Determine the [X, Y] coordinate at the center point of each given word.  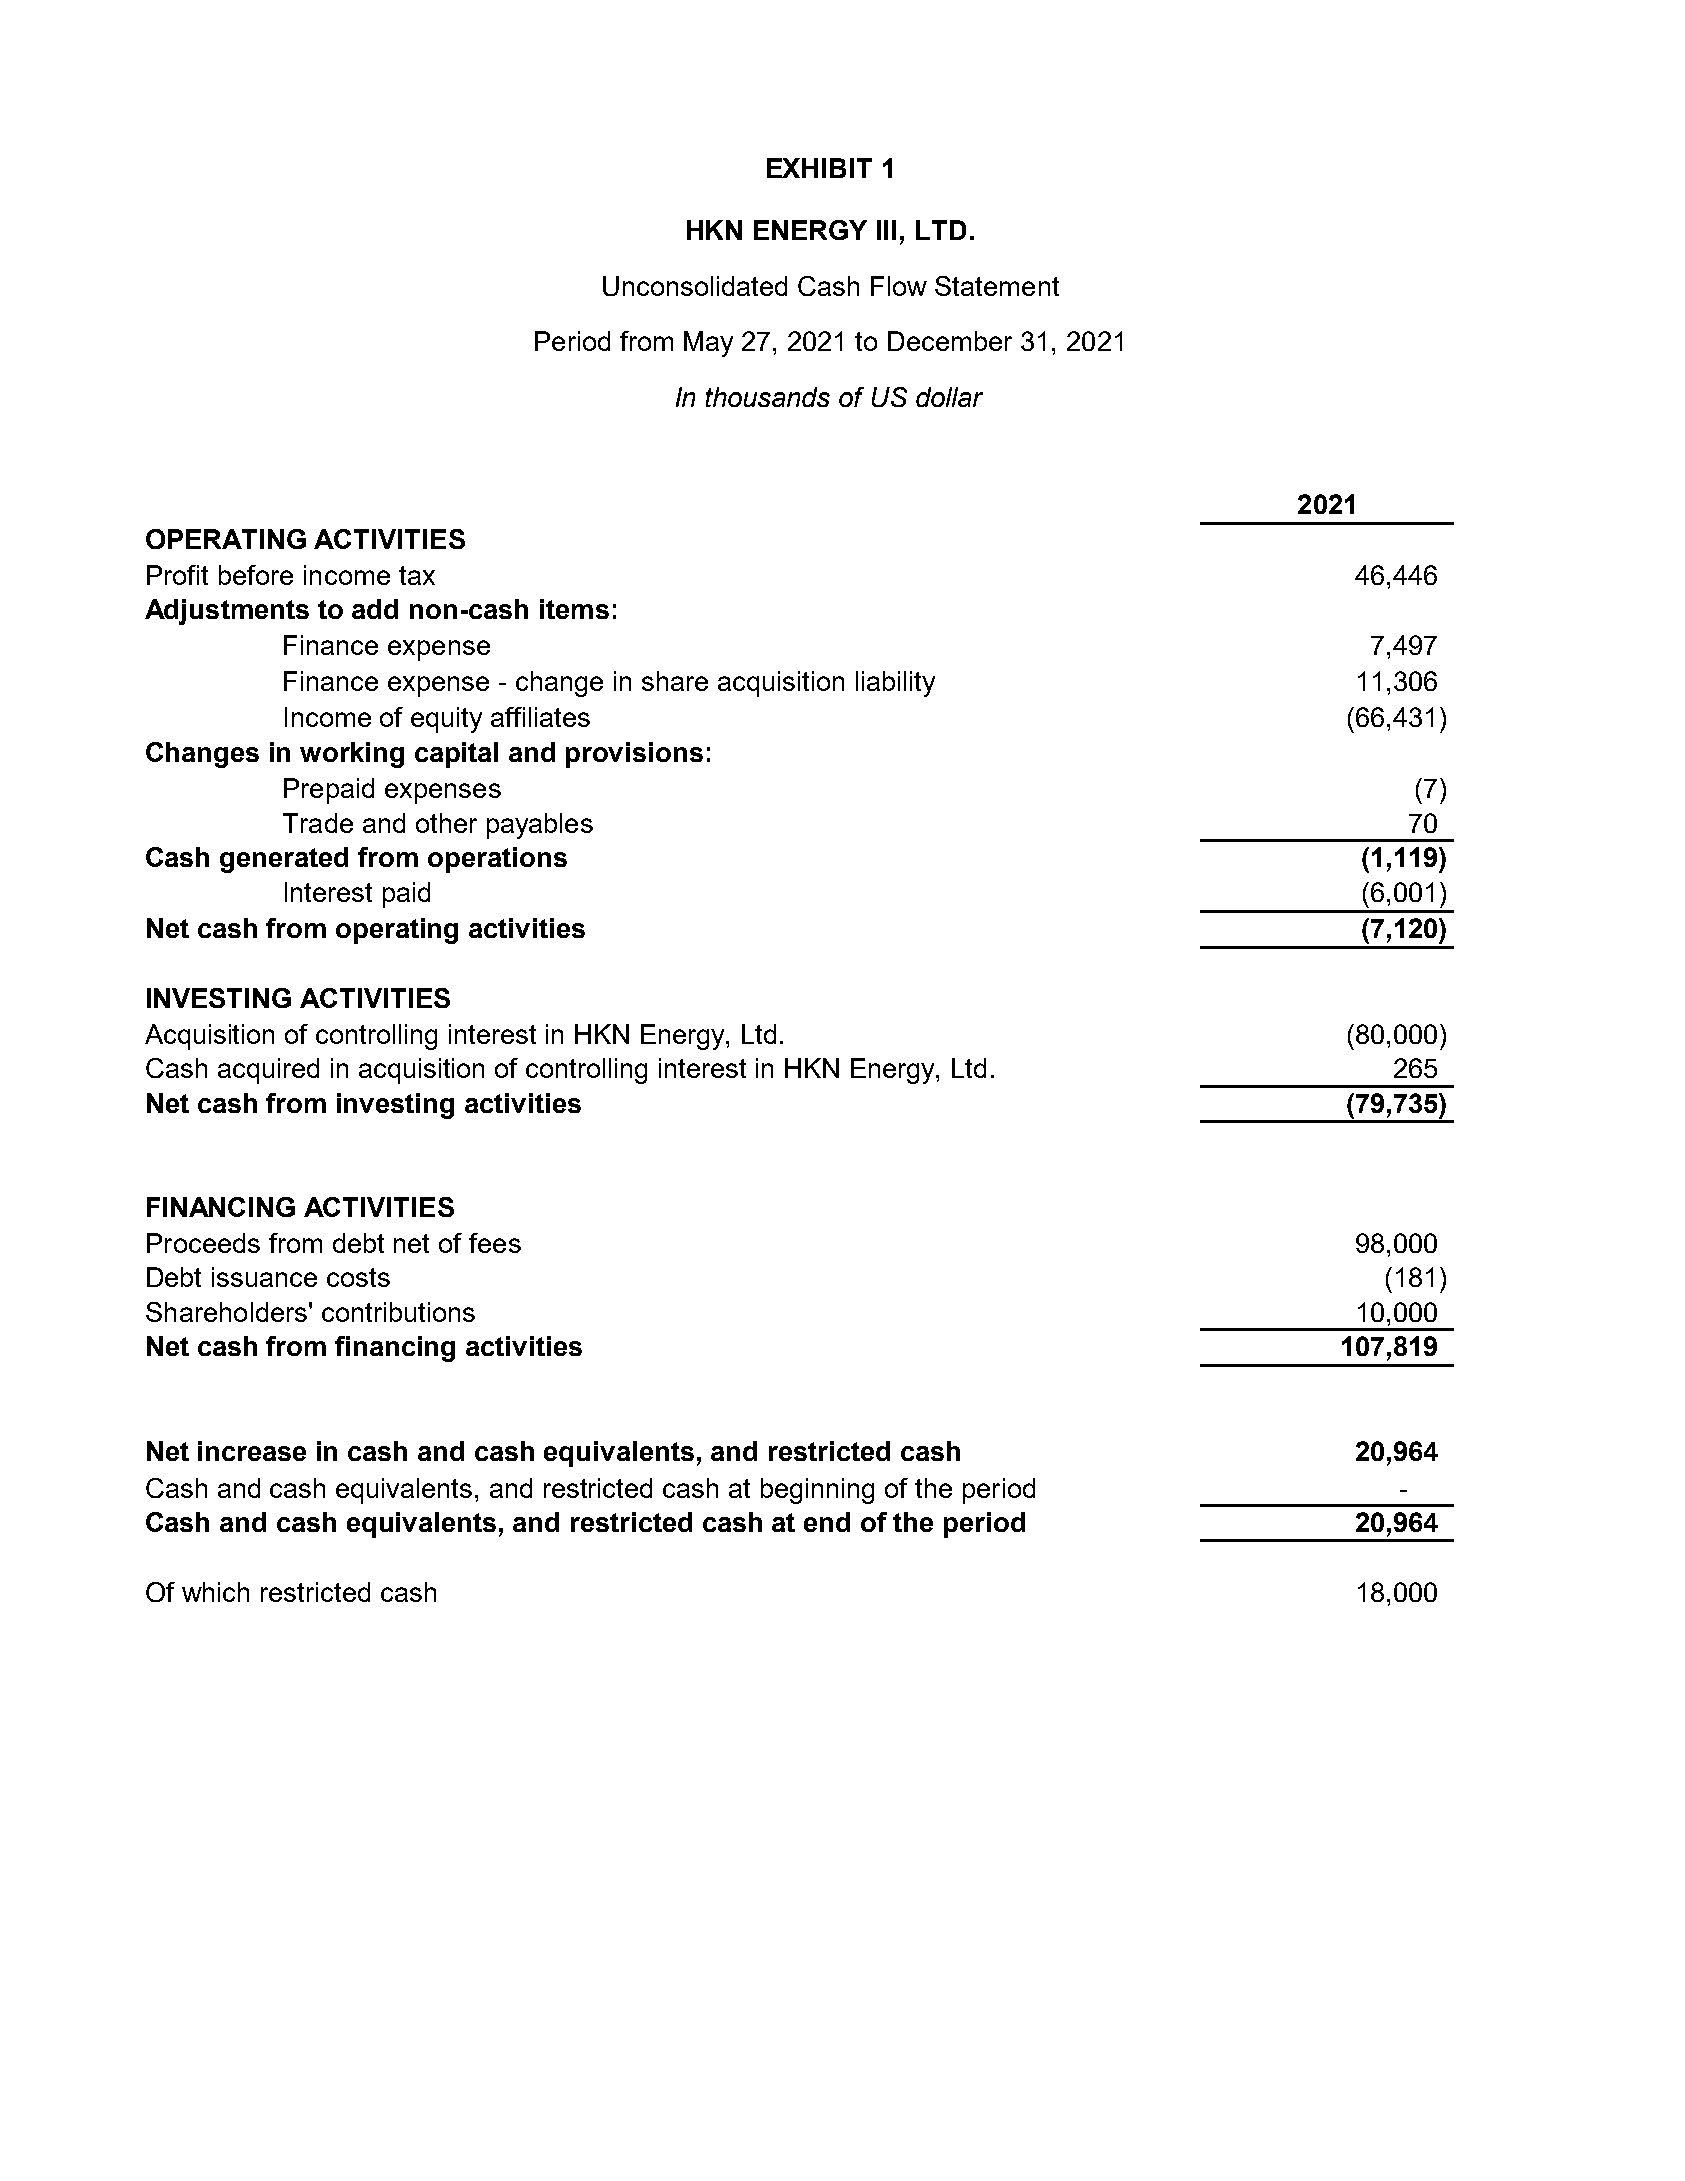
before [256, 575]
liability [895, 684]
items [574, 609]
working [352, 755]
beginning [817, 1491]
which [215, 1592]
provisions [634, 755]
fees [495, 1243]
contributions [398, 1312]
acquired [268, 1071]
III [886, 230]
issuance [264, 1277]
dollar [949, 397]
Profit [177, 575]
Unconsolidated [695, 286]
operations [497, 860]
